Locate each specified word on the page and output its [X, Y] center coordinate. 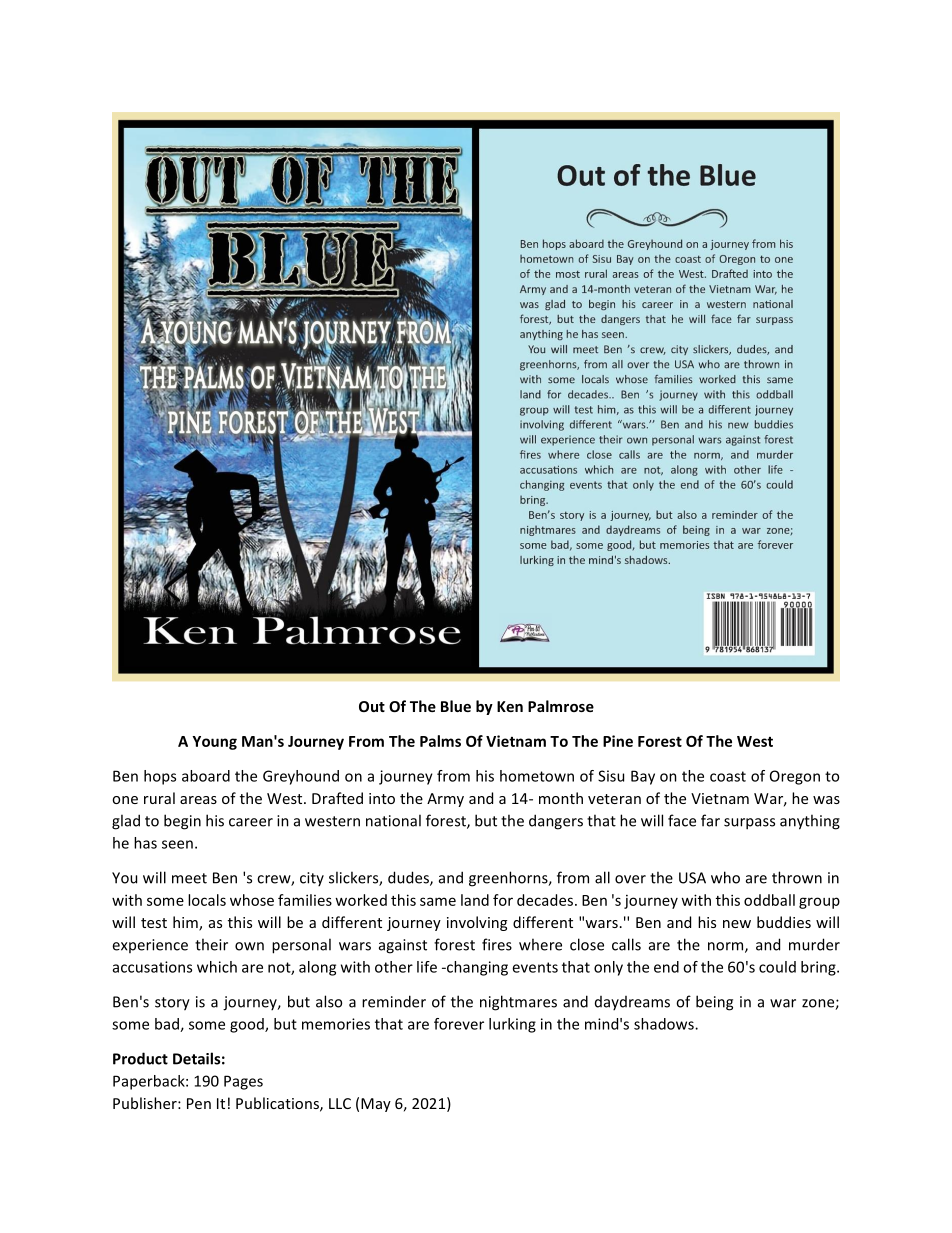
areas [198, 800]
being [714, 1003]
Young [214, 743]
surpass [749, 824]
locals [207, 900]
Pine [618, 741]
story [172, 1004]
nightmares [518, 1003]
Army [445, 800]
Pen [199, 1103]
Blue [456, 706]
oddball [769, 900]
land [475, 900]
